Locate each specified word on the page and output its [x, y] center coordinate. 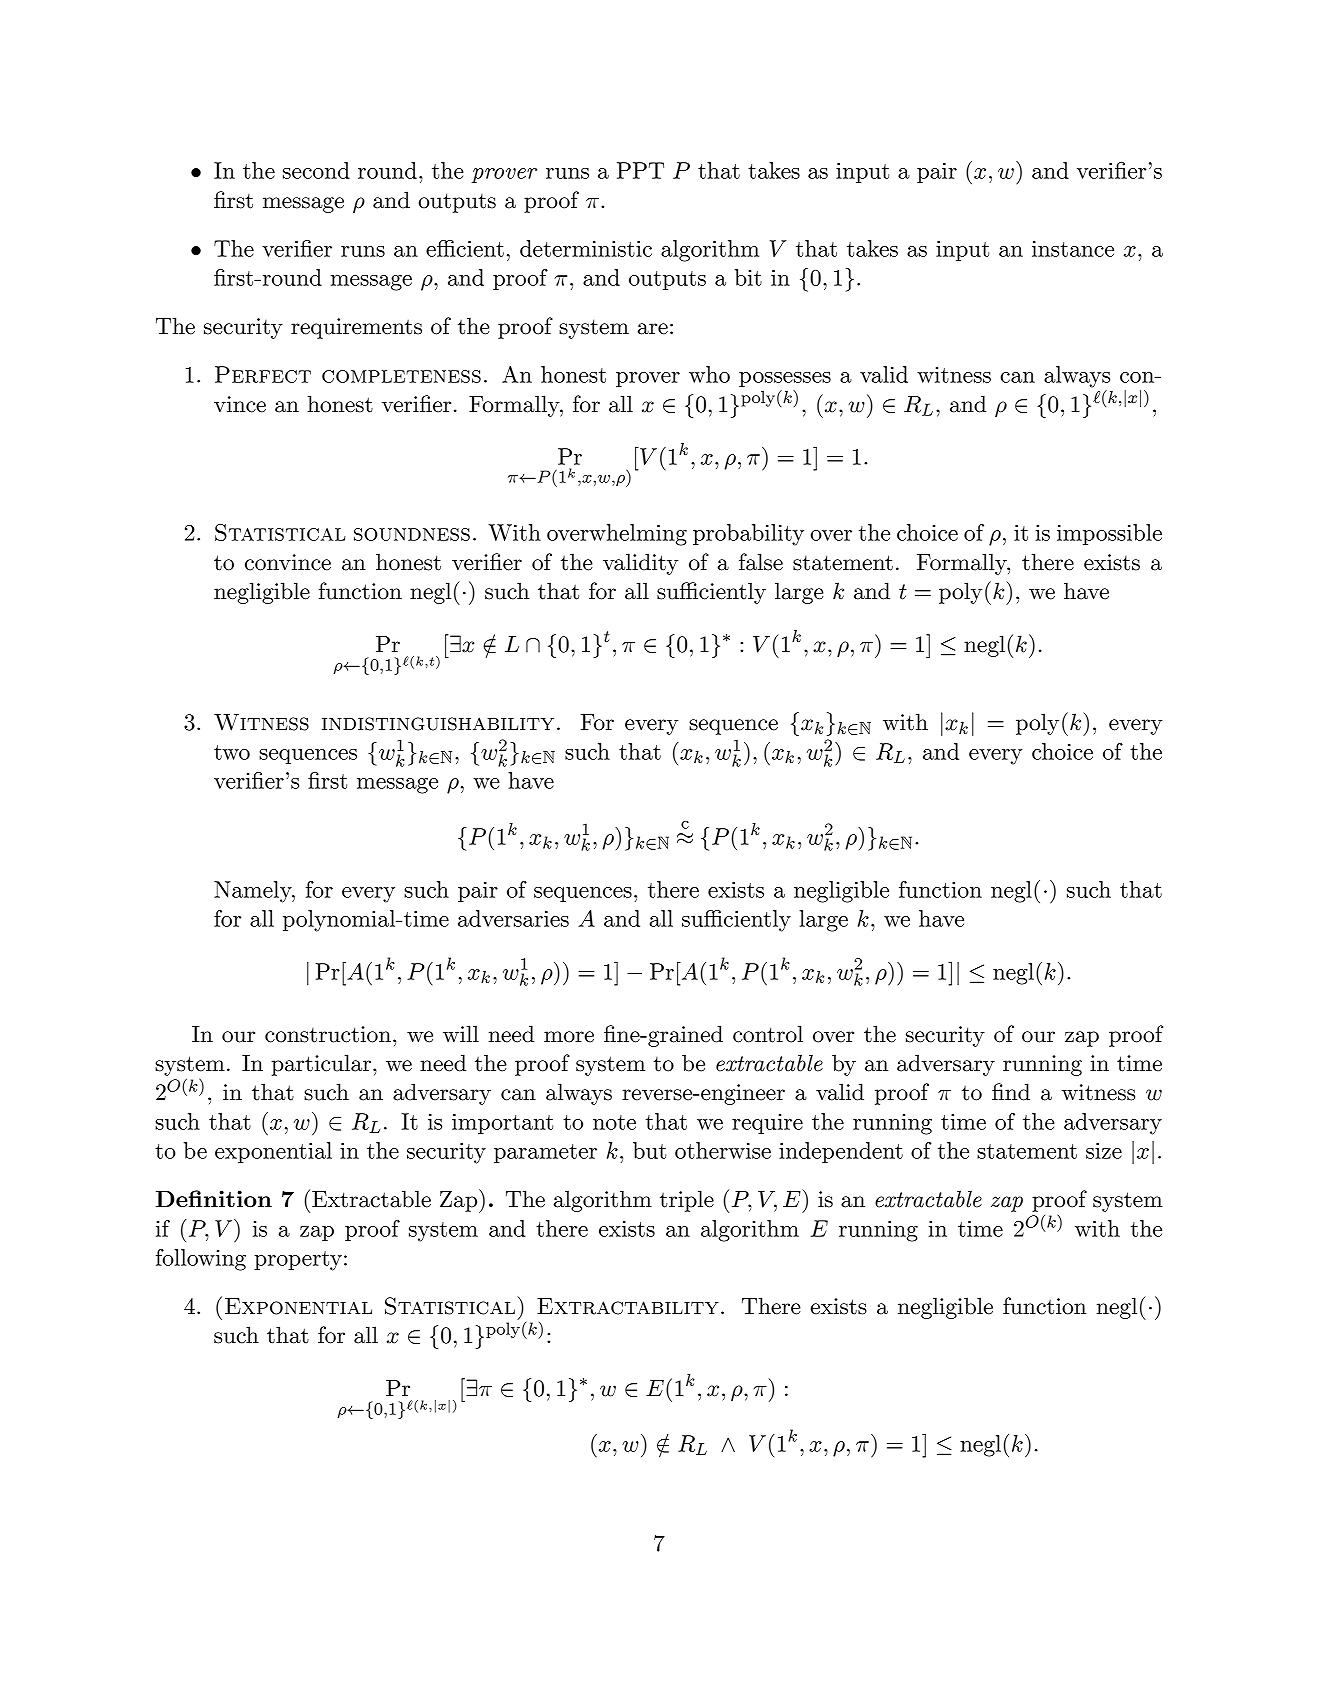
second [316, 170]
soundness [412, 534]
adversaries [513, 918]
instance [1073, 249]
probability [748, 535]
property [298, 1261]
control [768, 1034]
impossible [1109, 534]
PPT [640, 170]
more [569, 1037]
